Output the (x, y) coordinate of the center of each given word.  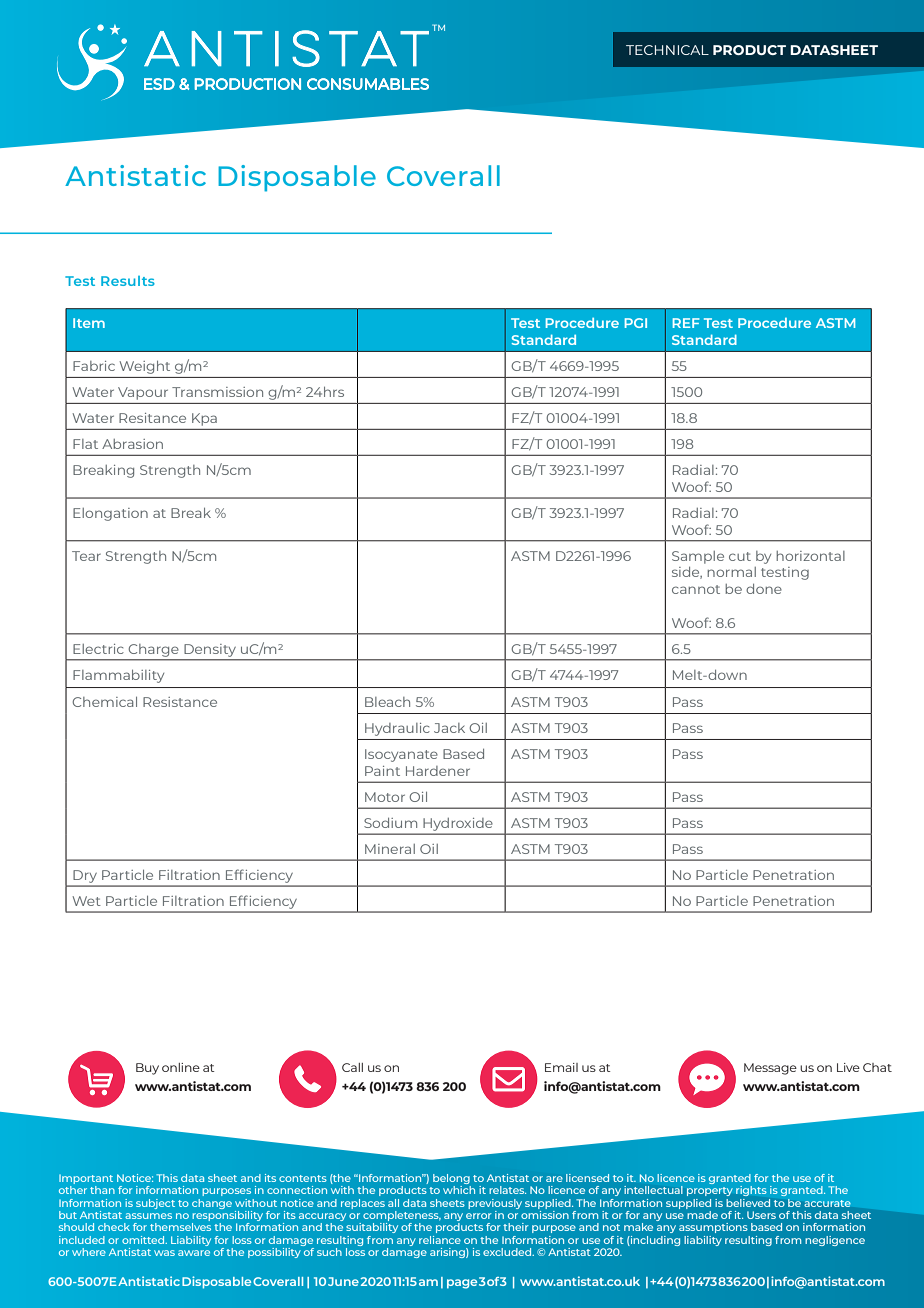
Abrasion (132, 444)
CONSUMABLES (368, 84)
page (462, 1284)
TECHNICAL (667, 50)
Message (770, 1069)
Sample (698, 557)
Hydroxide (458, 824)
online (181, 1067)
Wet (86, 901)
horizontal (810, 556)
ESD (159, 84)
